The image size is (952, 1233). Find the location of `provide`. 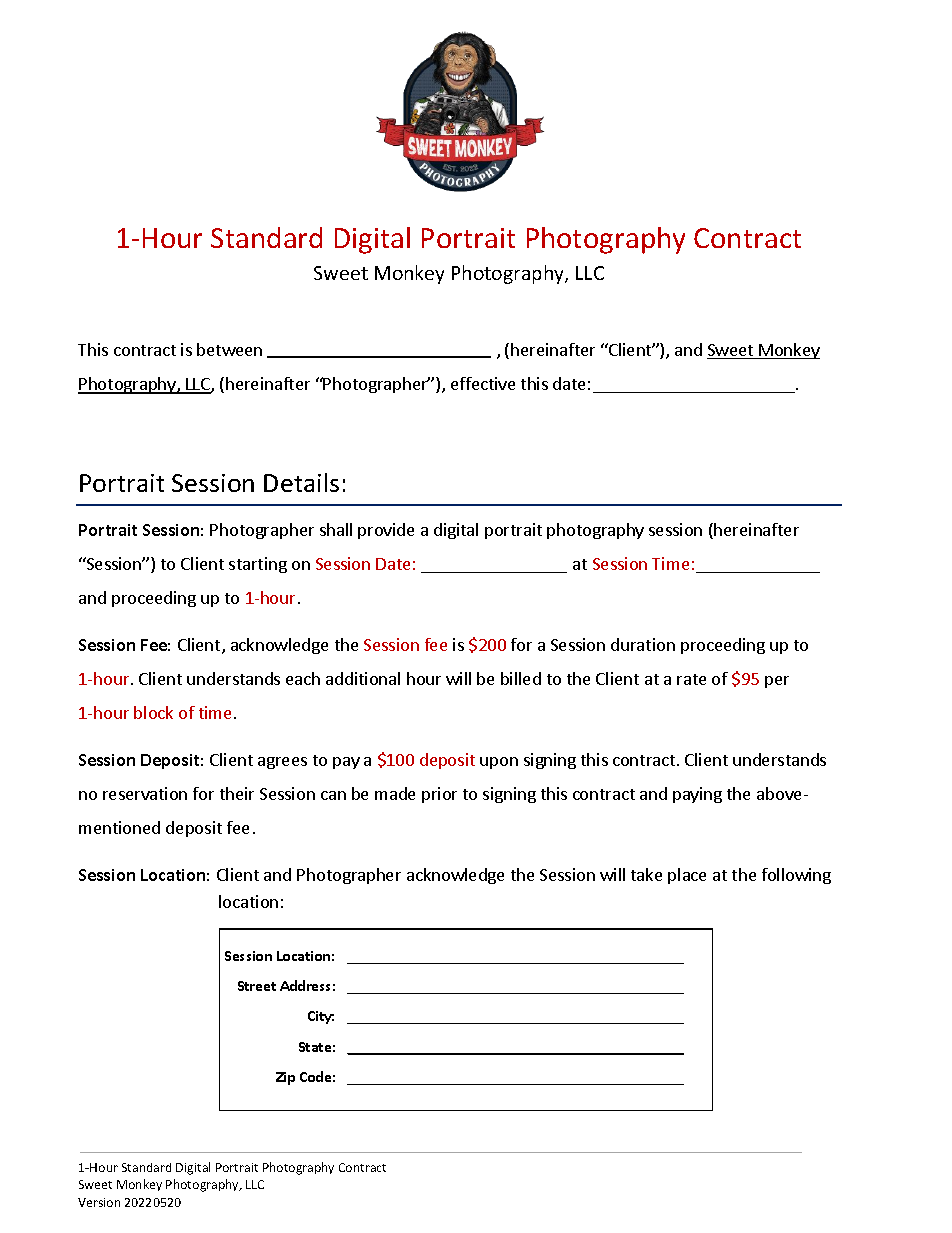

provide is located at coordinates (386, 531).
